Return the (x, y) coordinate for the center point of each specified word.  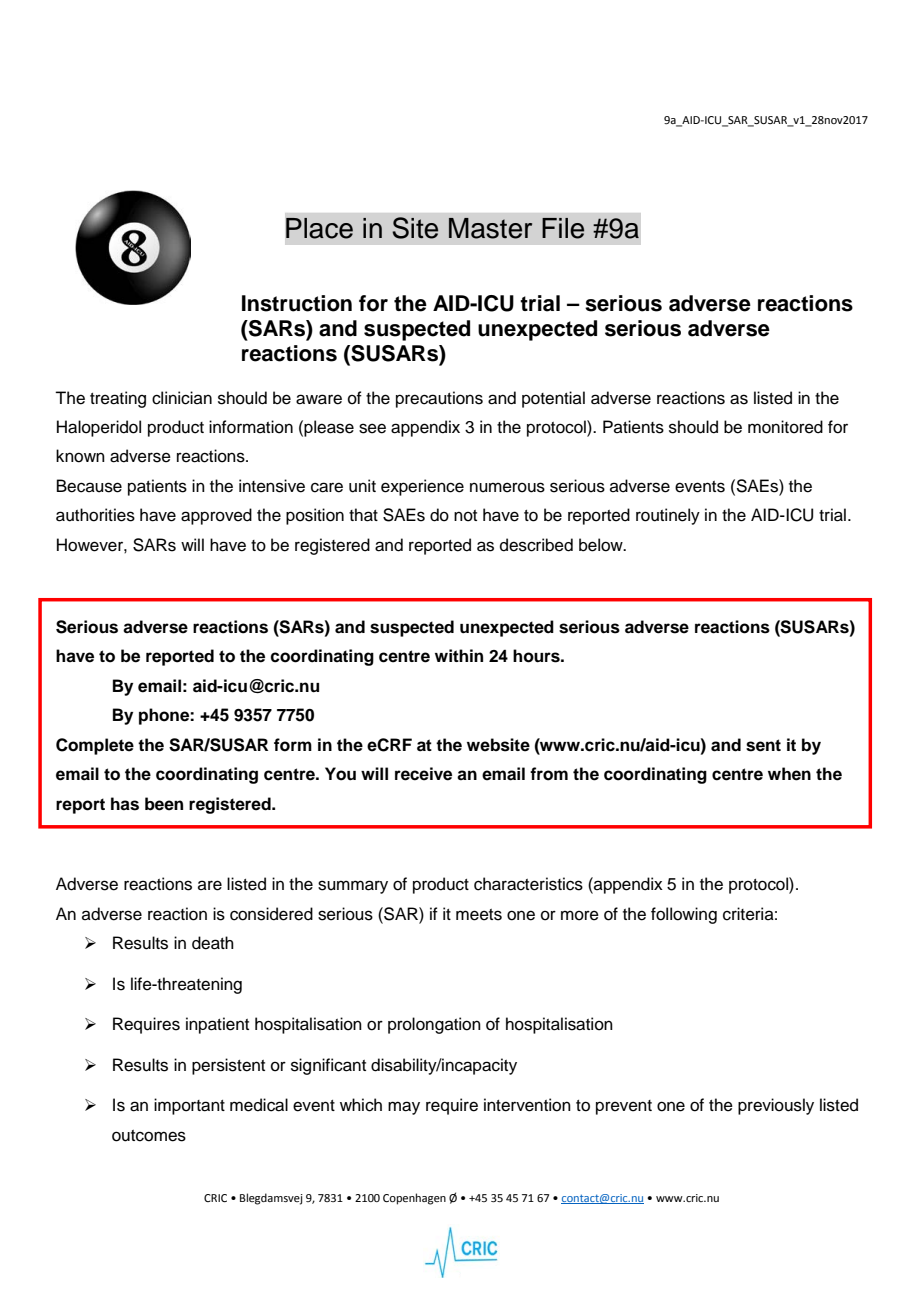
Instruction (297, 303)
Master (490, 228)
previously (776, 1106)
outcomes (149, 1136)
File (563, 228)
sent (763, 745)
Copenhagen (414, 1199)
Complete (95, 746)
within (459, 655)
